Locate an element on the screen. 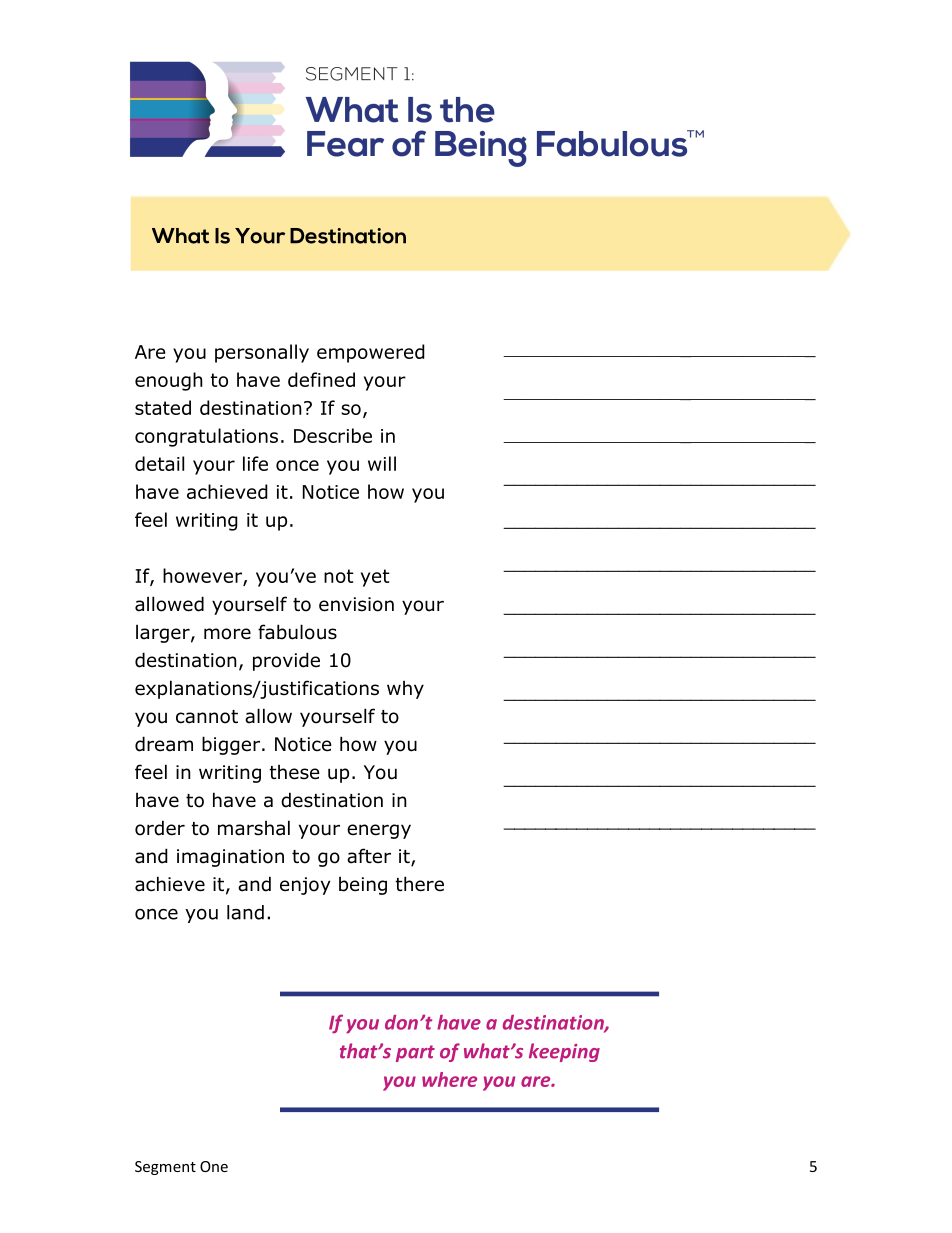 The image size is (952, 1233). however is located at coordinates (203, 577).
